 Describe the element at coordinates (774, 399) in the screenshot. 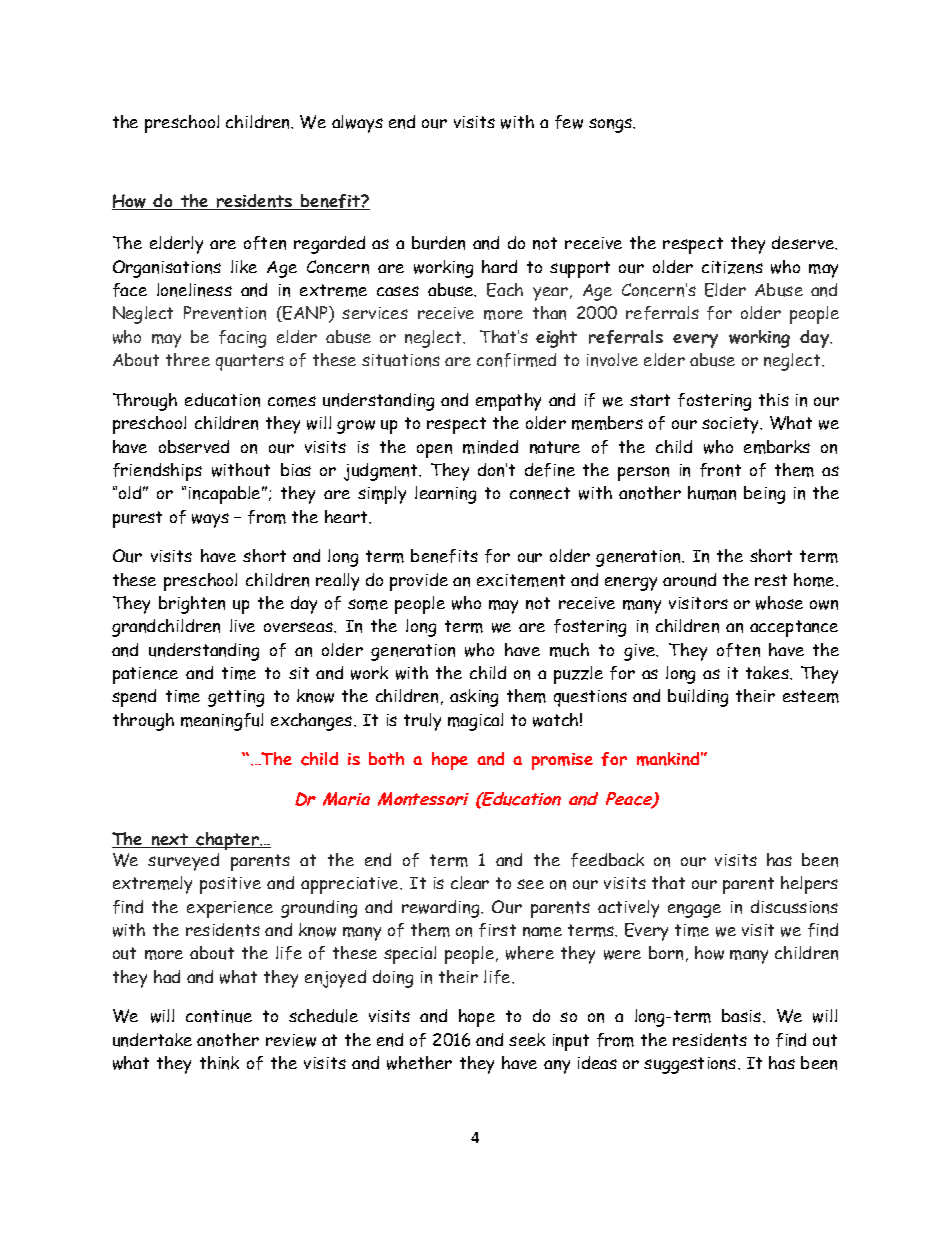

I see `this` at that location.
